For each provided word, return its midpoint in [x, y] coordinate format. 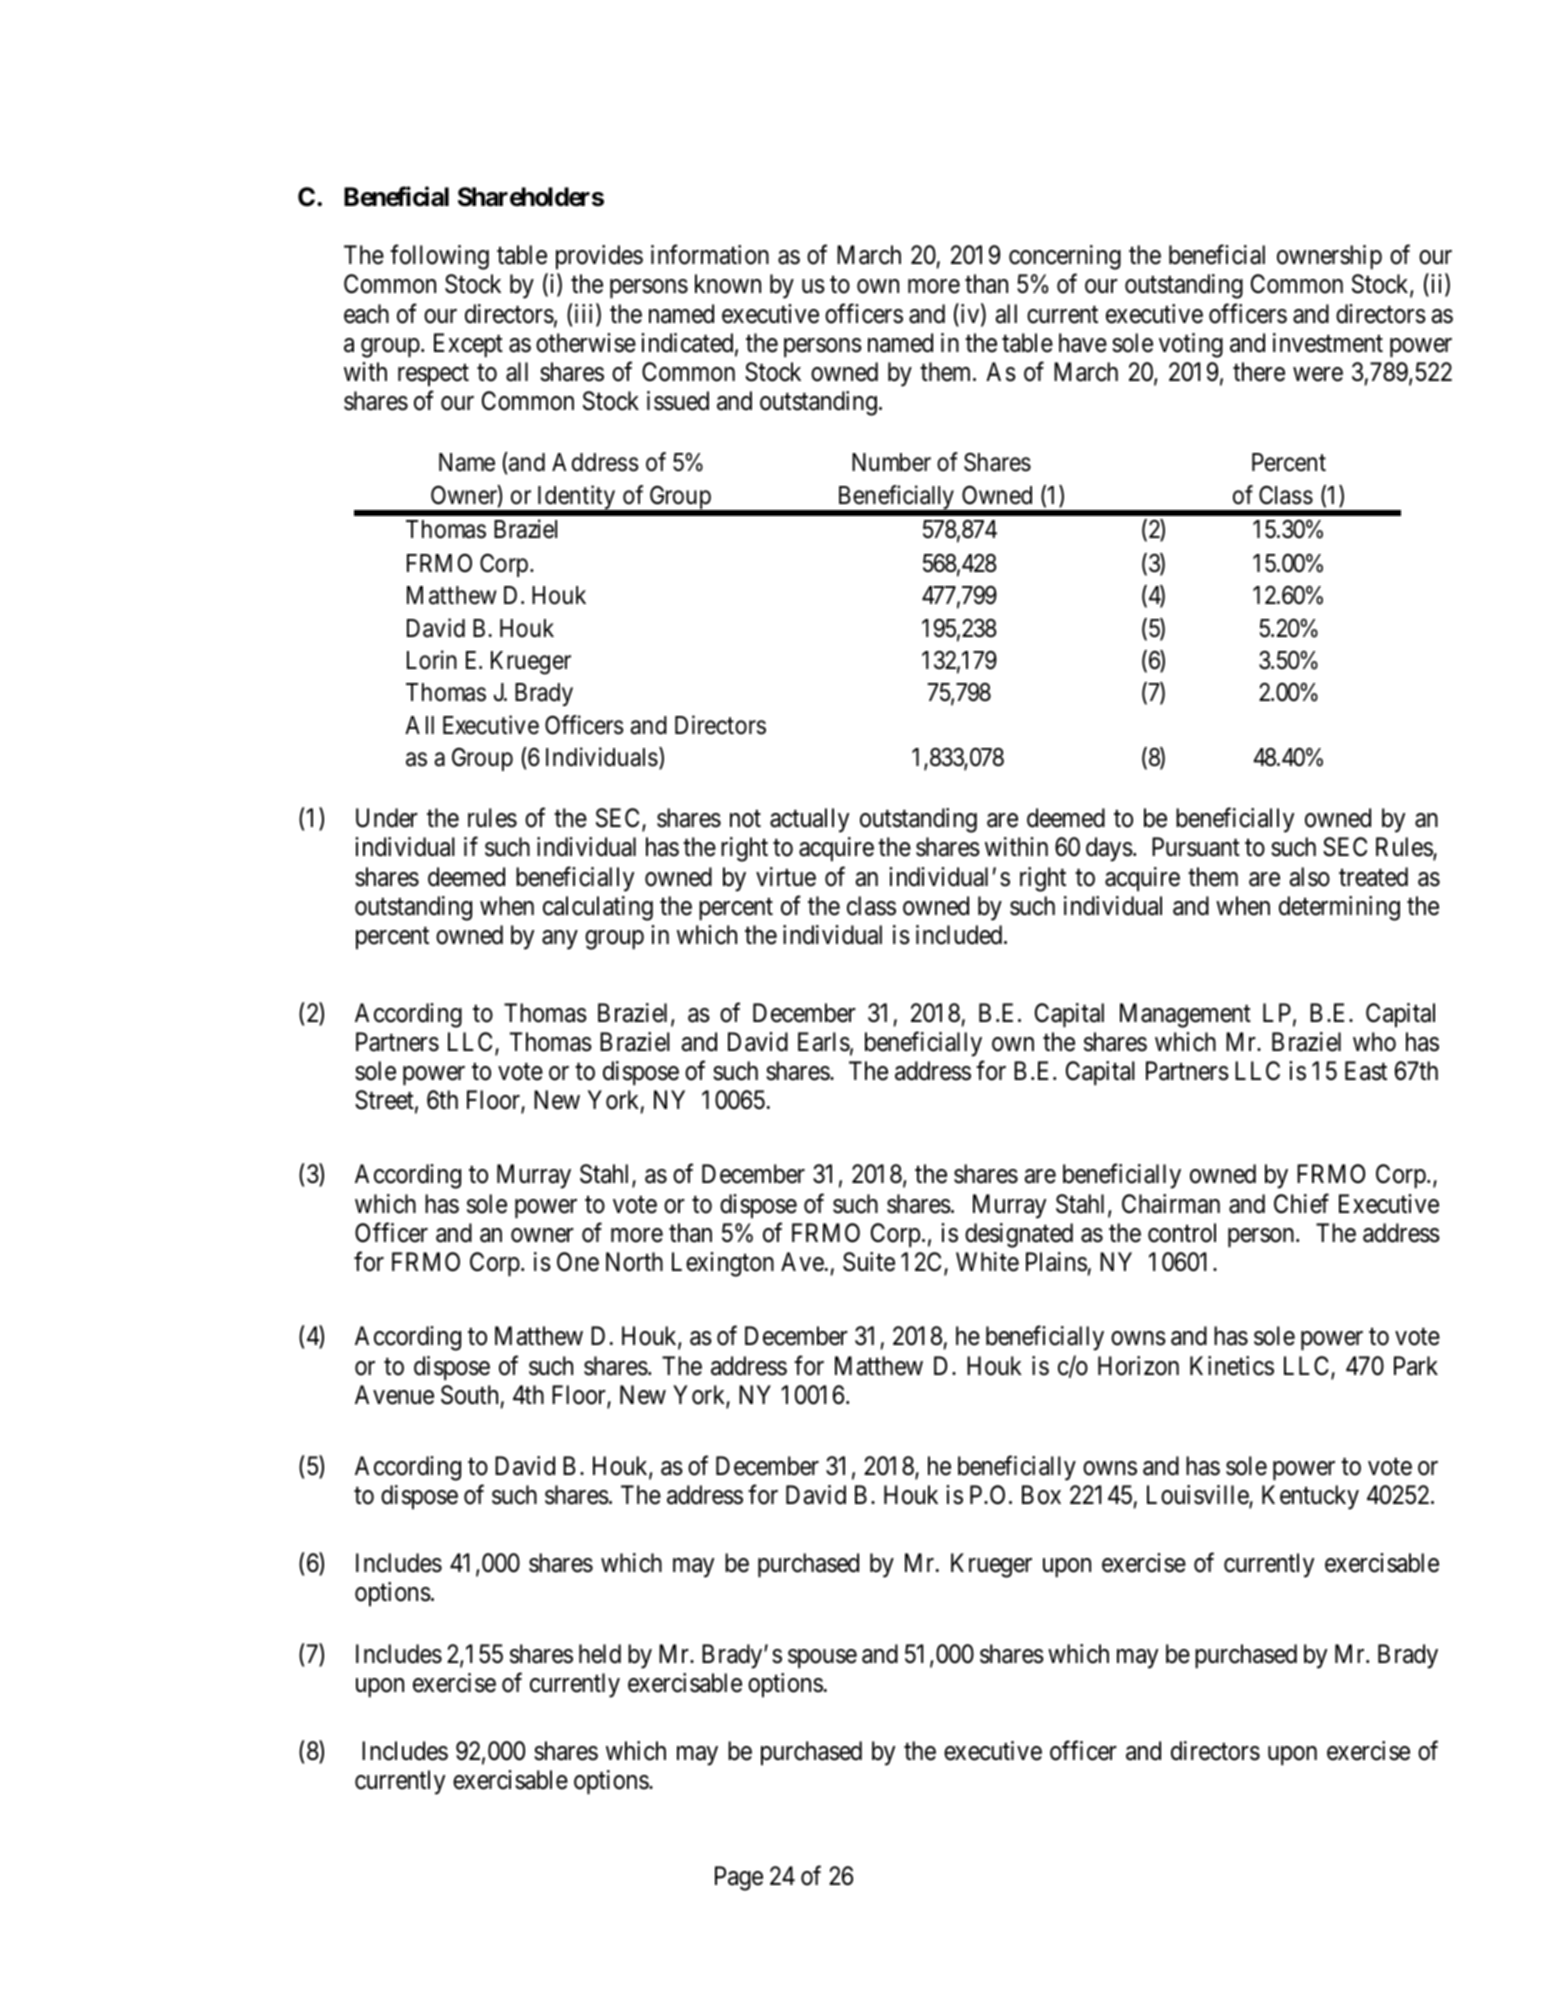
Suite [869, 1262]
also [1310, 877]
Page [739, 1878]
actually [809, 820]
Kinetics [1232, 1366]
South [469, 1395]
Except [468, 345]
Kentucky [1310, 1497]
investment [1328, 343]
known [728, 284]
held [600, 1654]
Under [387, 818]
